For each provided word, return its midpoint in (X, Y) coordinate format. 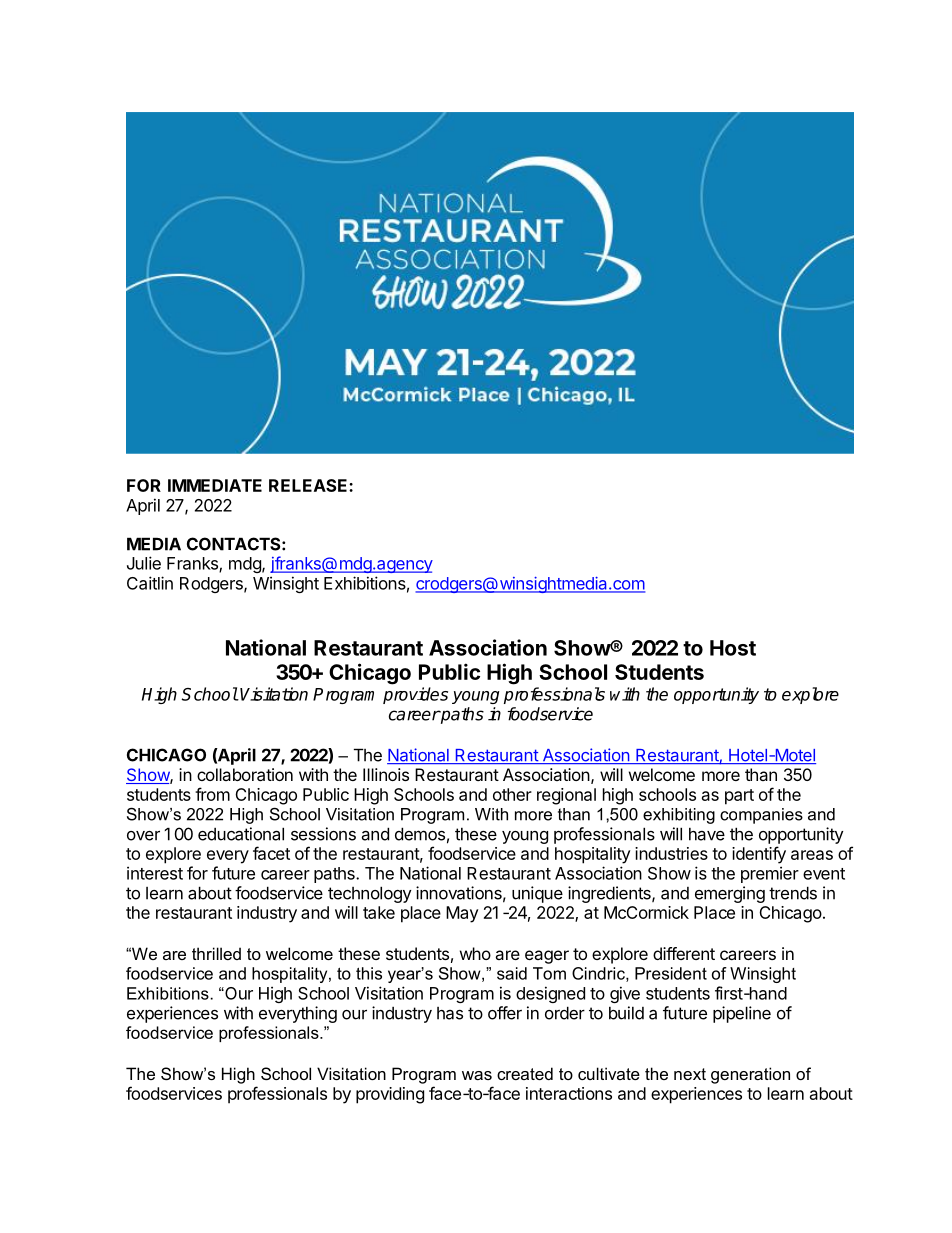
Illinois (386, 774)
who (475, 953)
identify (759, 855)
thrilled (216, 953)
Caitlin (150, 583)
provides (415, 695)
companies (761, 816)
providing (390, 1095)
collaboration (245, 774)
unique (537, 894)
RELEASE (309, 485)
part (739, 797)
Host (733, 648)
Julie (144, 563)
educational (241, 834)
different (684, 953)
